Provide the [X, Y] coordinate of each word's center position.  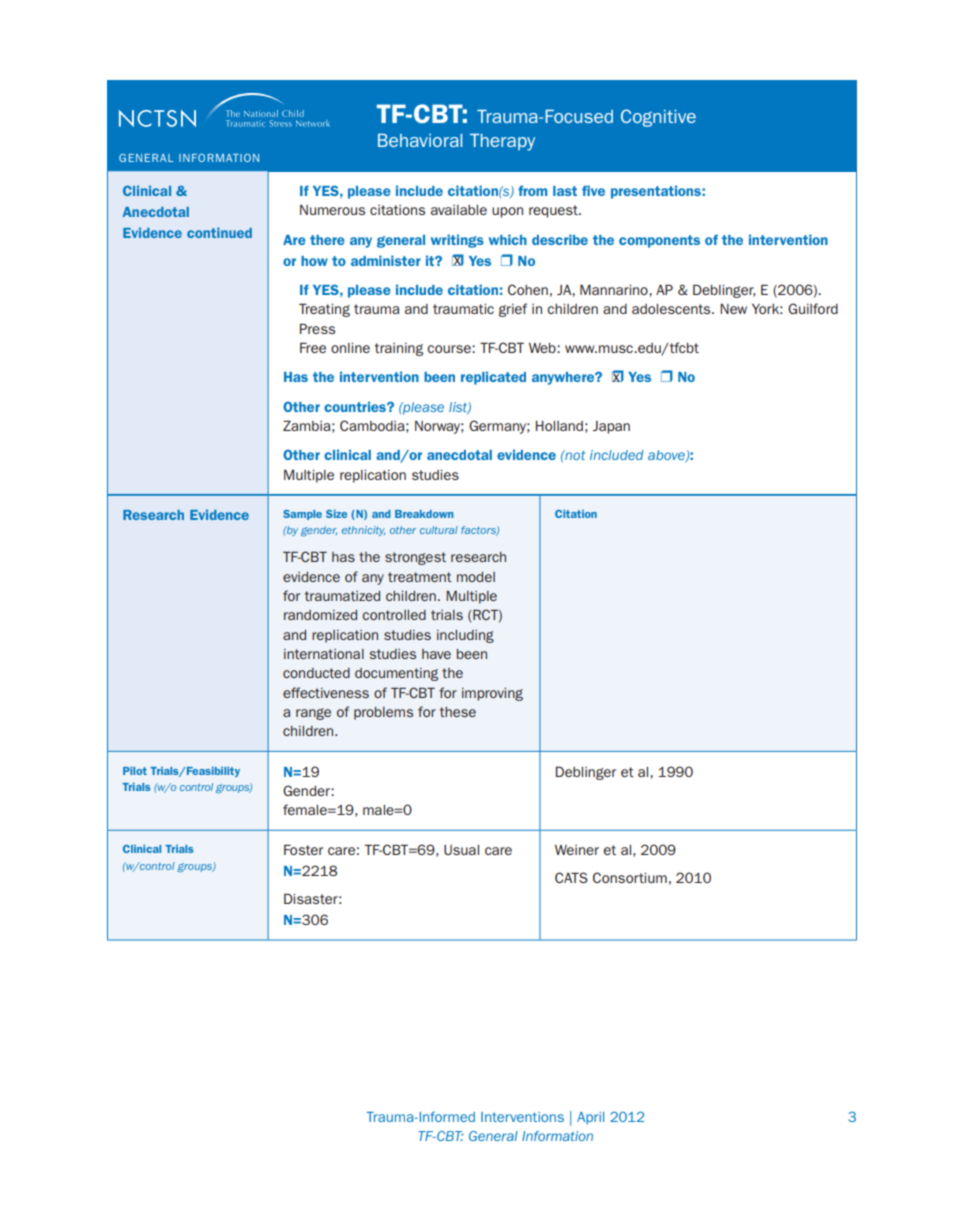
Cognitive [658, 118]
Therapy [502, 142]
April [590, 1118]
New [733, 308]
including [465, 636]
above [667, 456]
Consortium [630, 877]
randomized [320, 615]
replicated [493, 378]
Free [313, 347]
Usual [461, 850]
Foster [303, 849]
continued [219, 232]
